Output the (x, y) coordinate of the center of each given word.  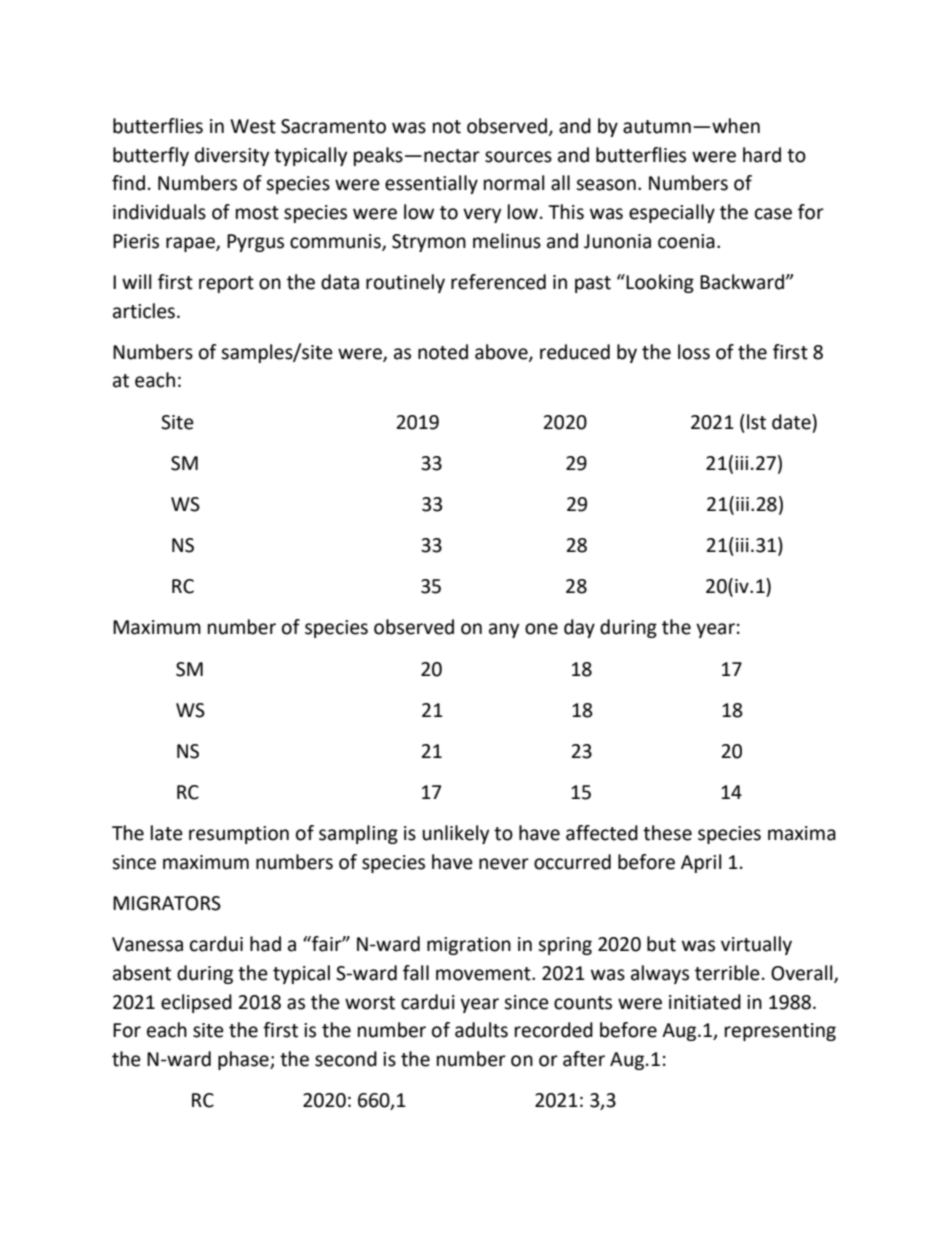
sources (518, 157)
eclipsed (196, 1003)
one (541, 629)
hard (762, 155)
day (579, 628)
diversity (232, 156)
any (504, 630)
